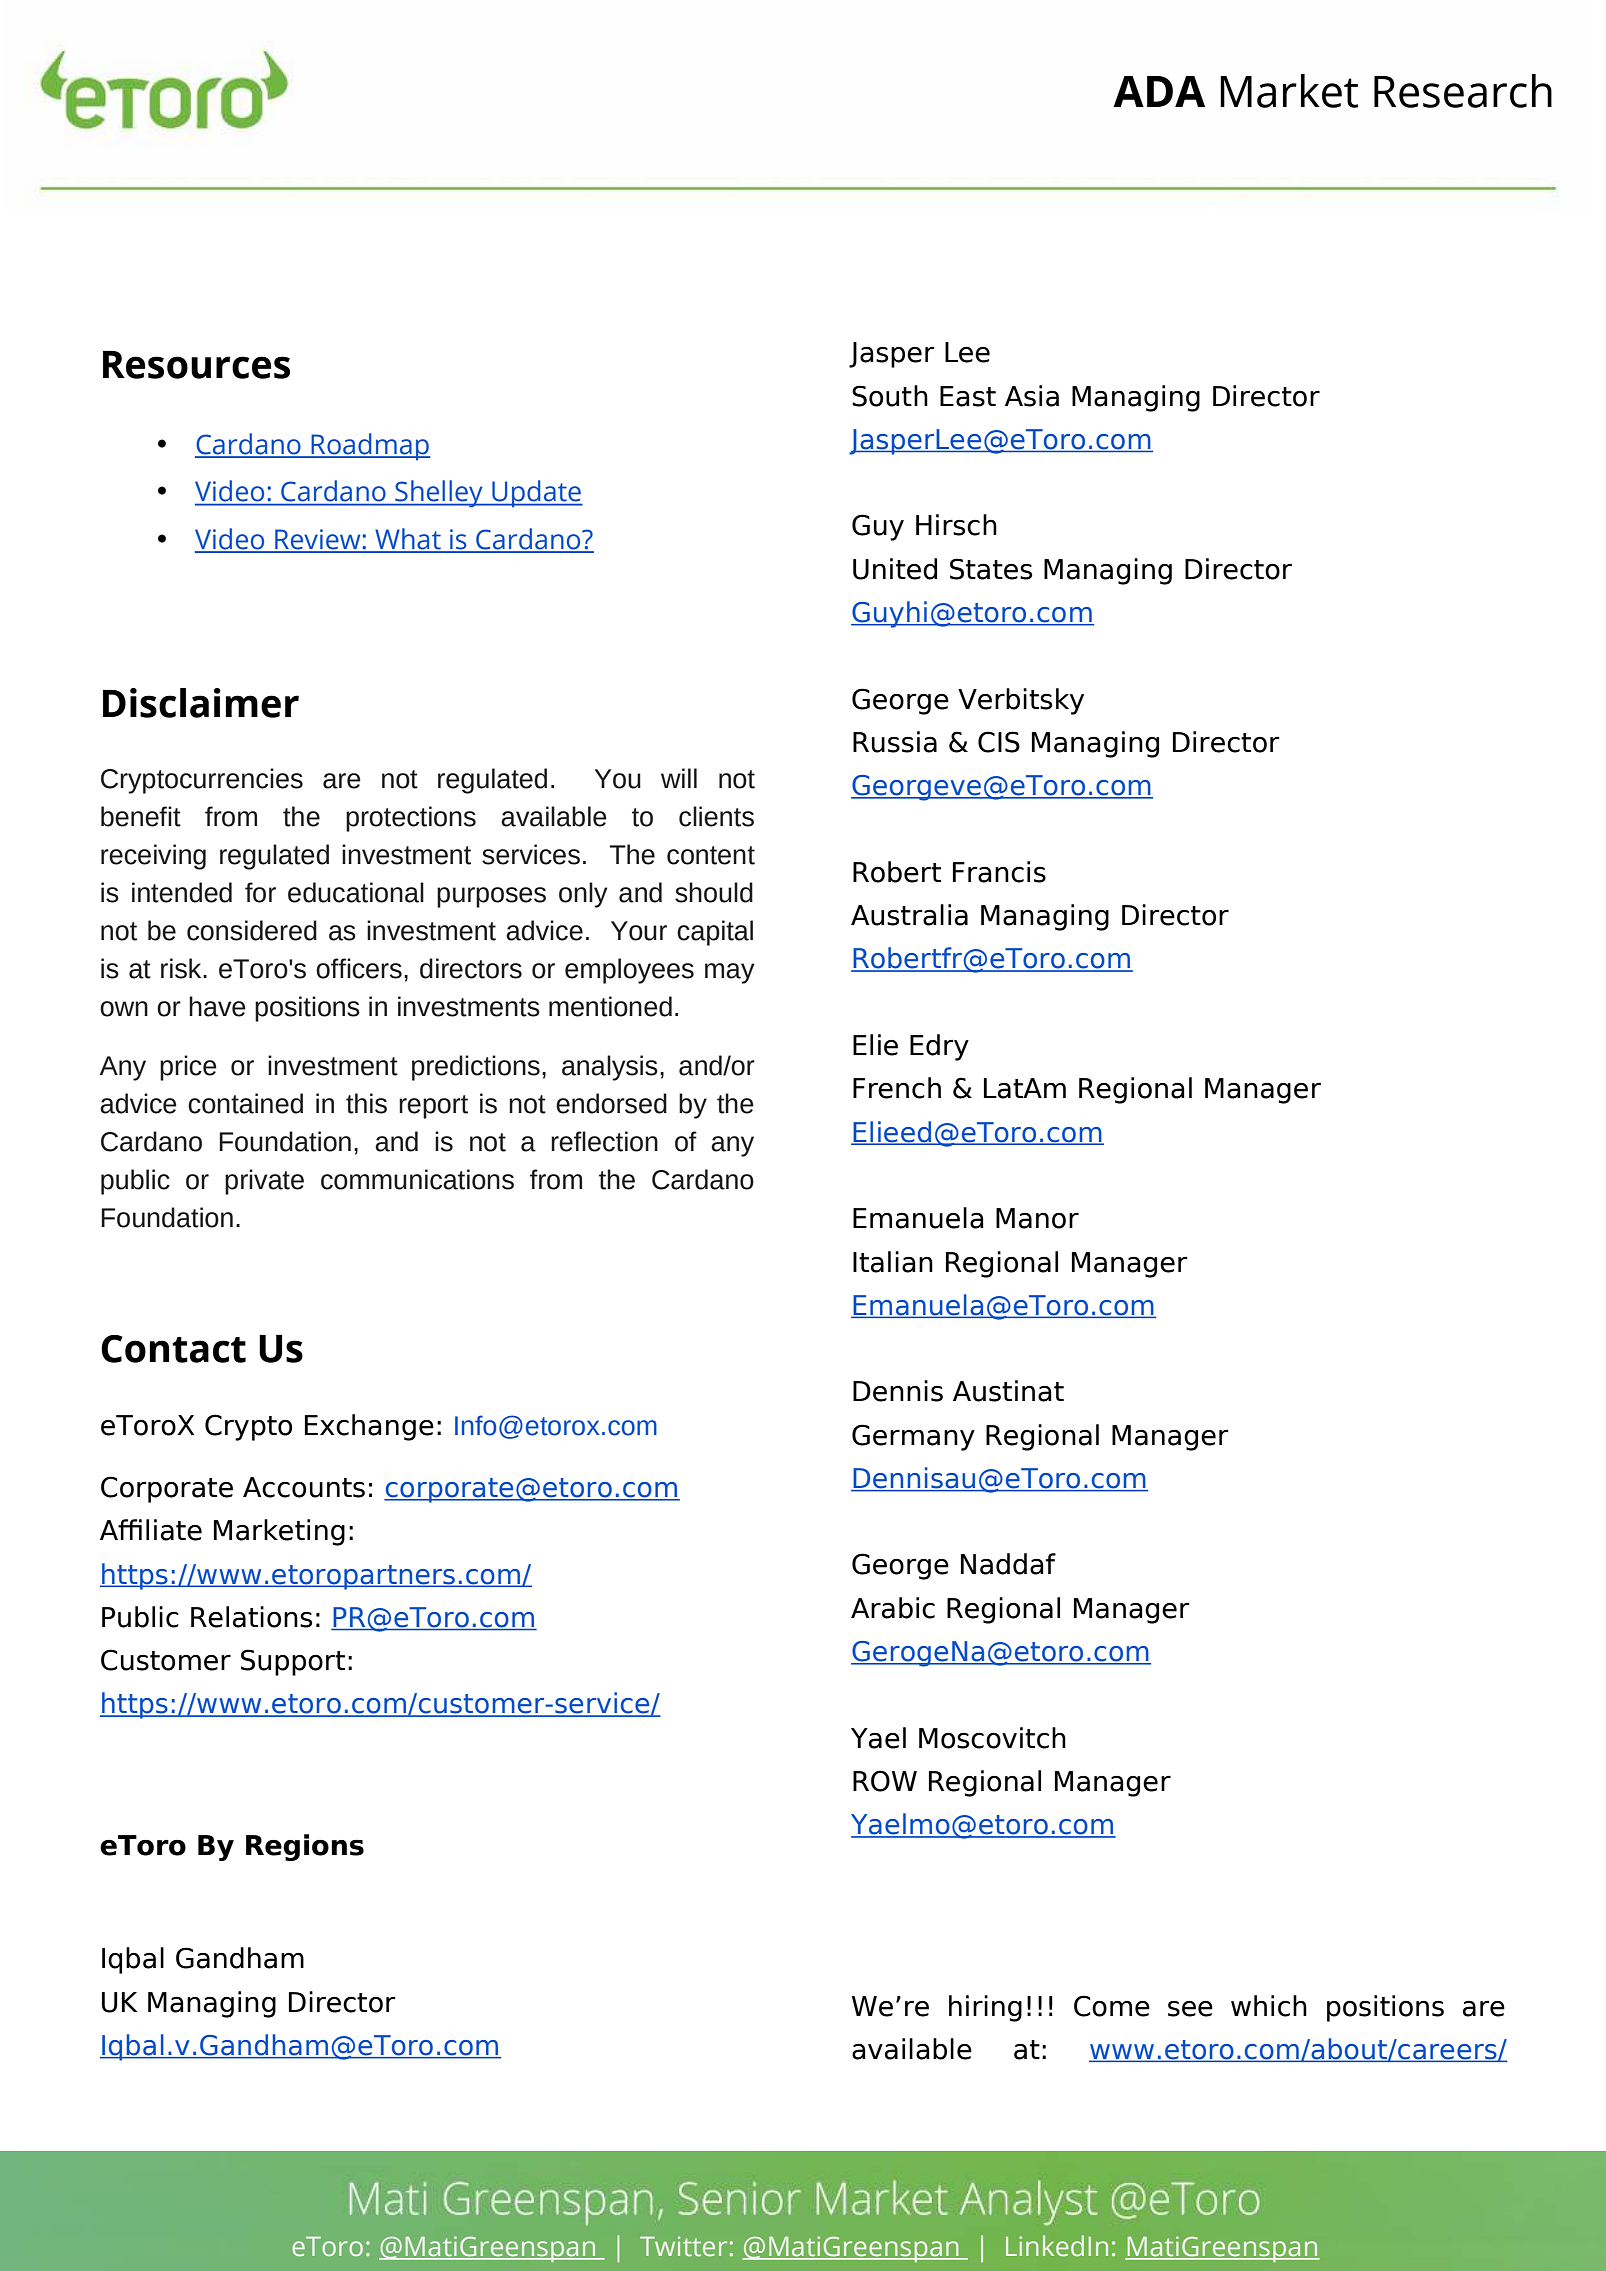 The width and height of the page is (1606, 2271). Describe the element at coordinates (196, 365) in the page. I see `Resources` at that location.
